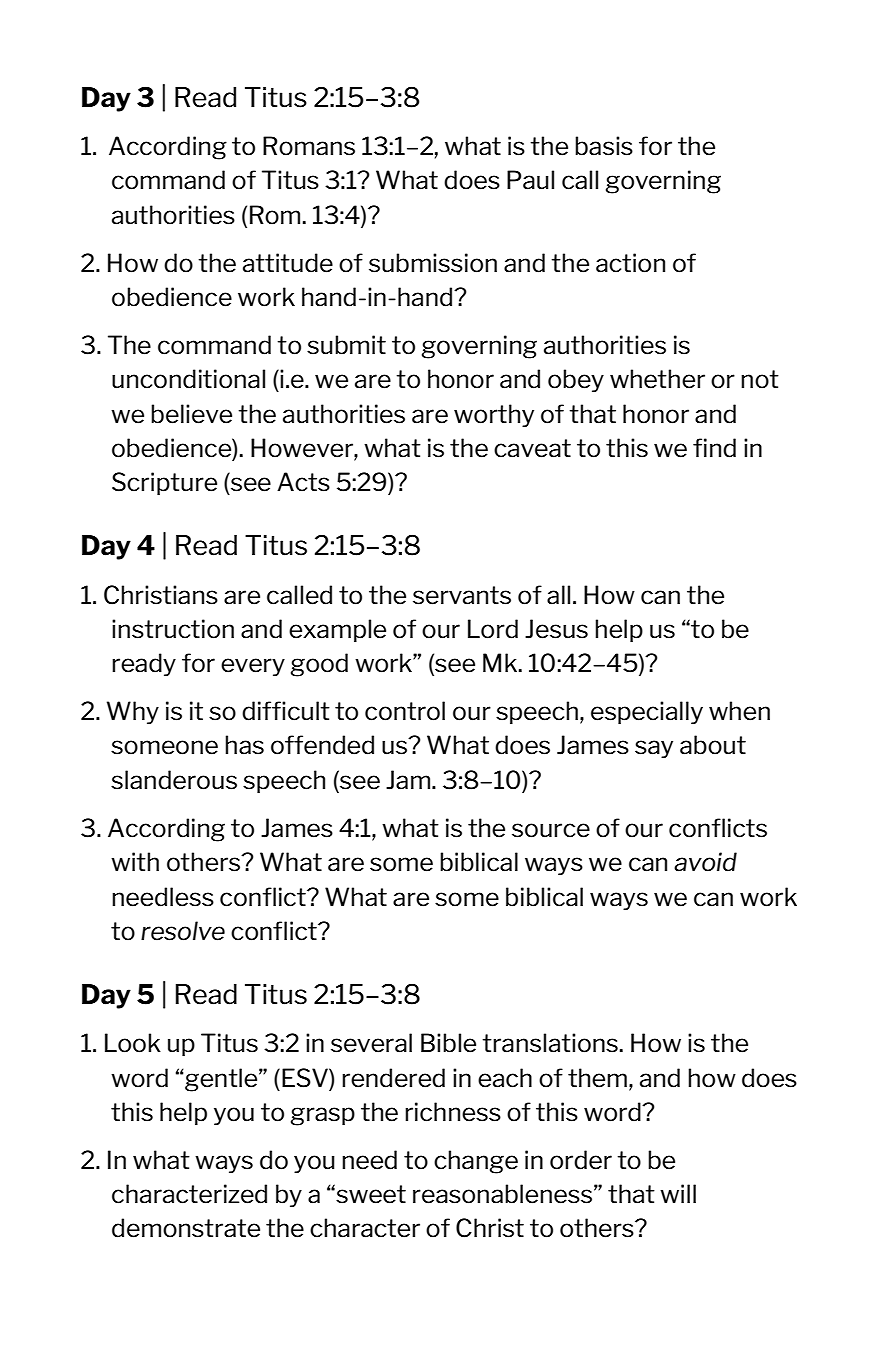 Image resolution: width=887 pixels, height=1372 pixels. What do you see at coordinates (494, 415) in the screenshot?
I see `worthy` at bounding box center [494, 415].
